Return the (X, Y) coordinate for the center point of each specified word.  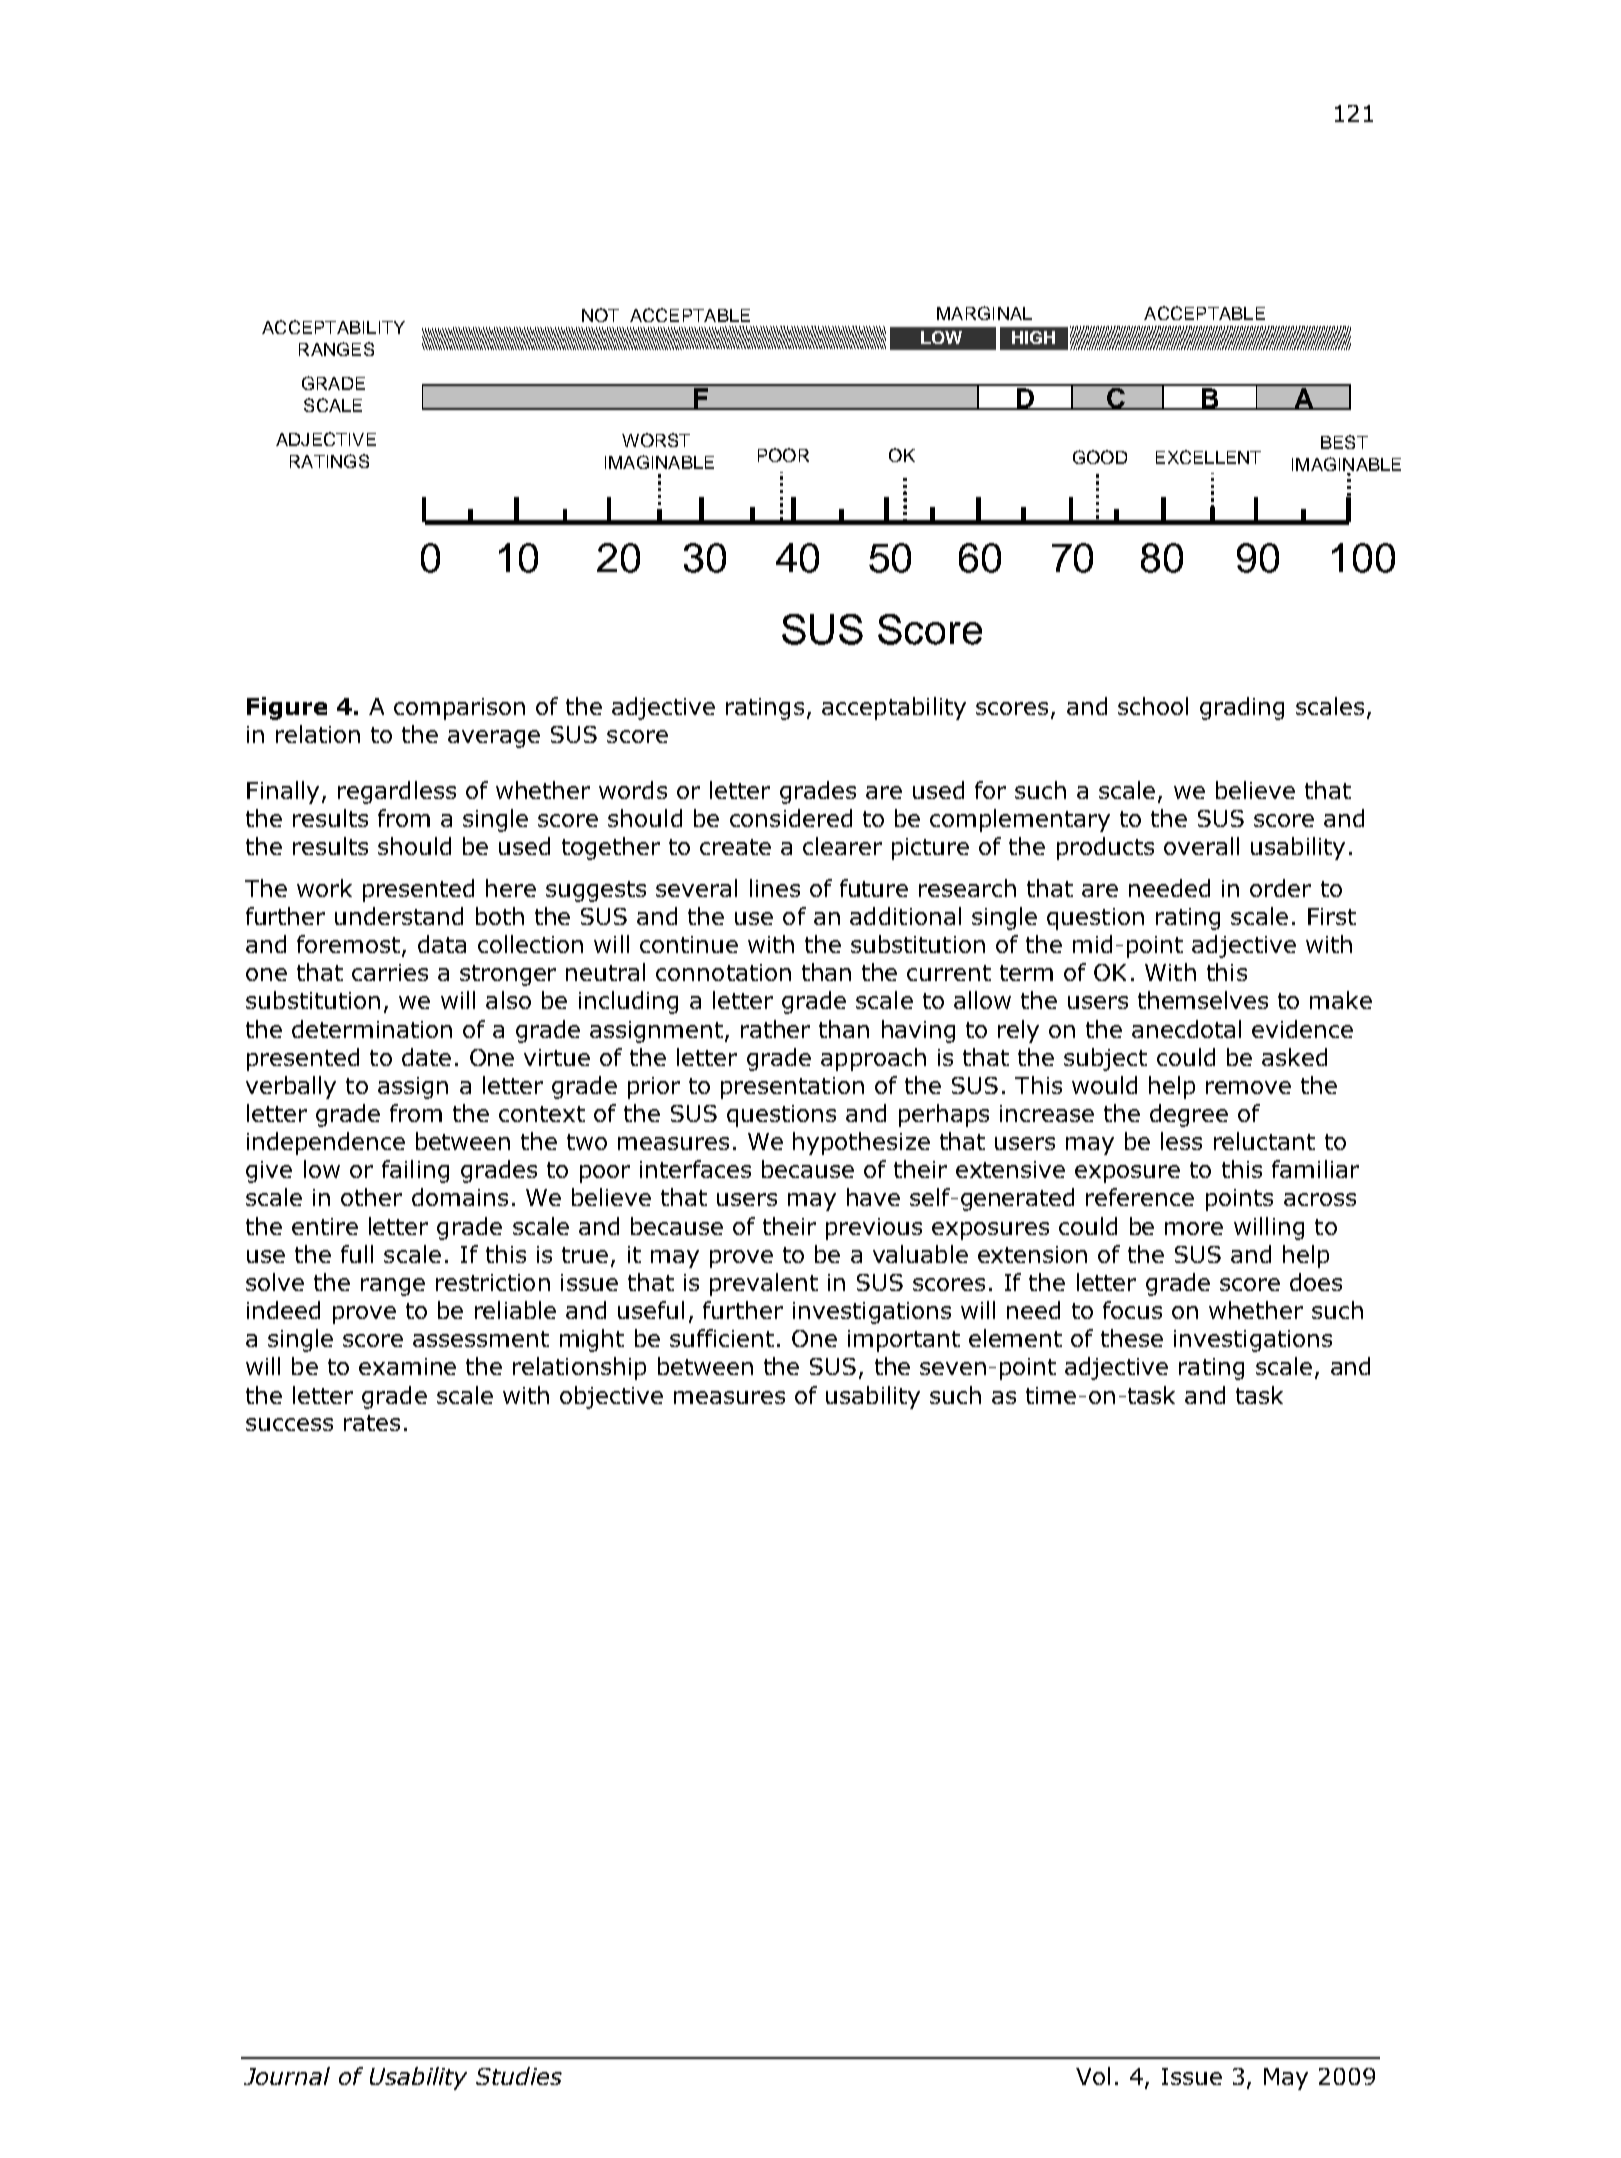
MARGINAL (984, 313)
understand (399, 916)
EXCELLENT (1208, 457)
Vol (1093, 2076)
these (1132, 1338)
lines (775, 888)
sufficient (722, 1338)
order (1280, 888)
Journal (287, 2076)
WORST (656, 440)
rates (372, 1423)
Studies (519, 2076)
